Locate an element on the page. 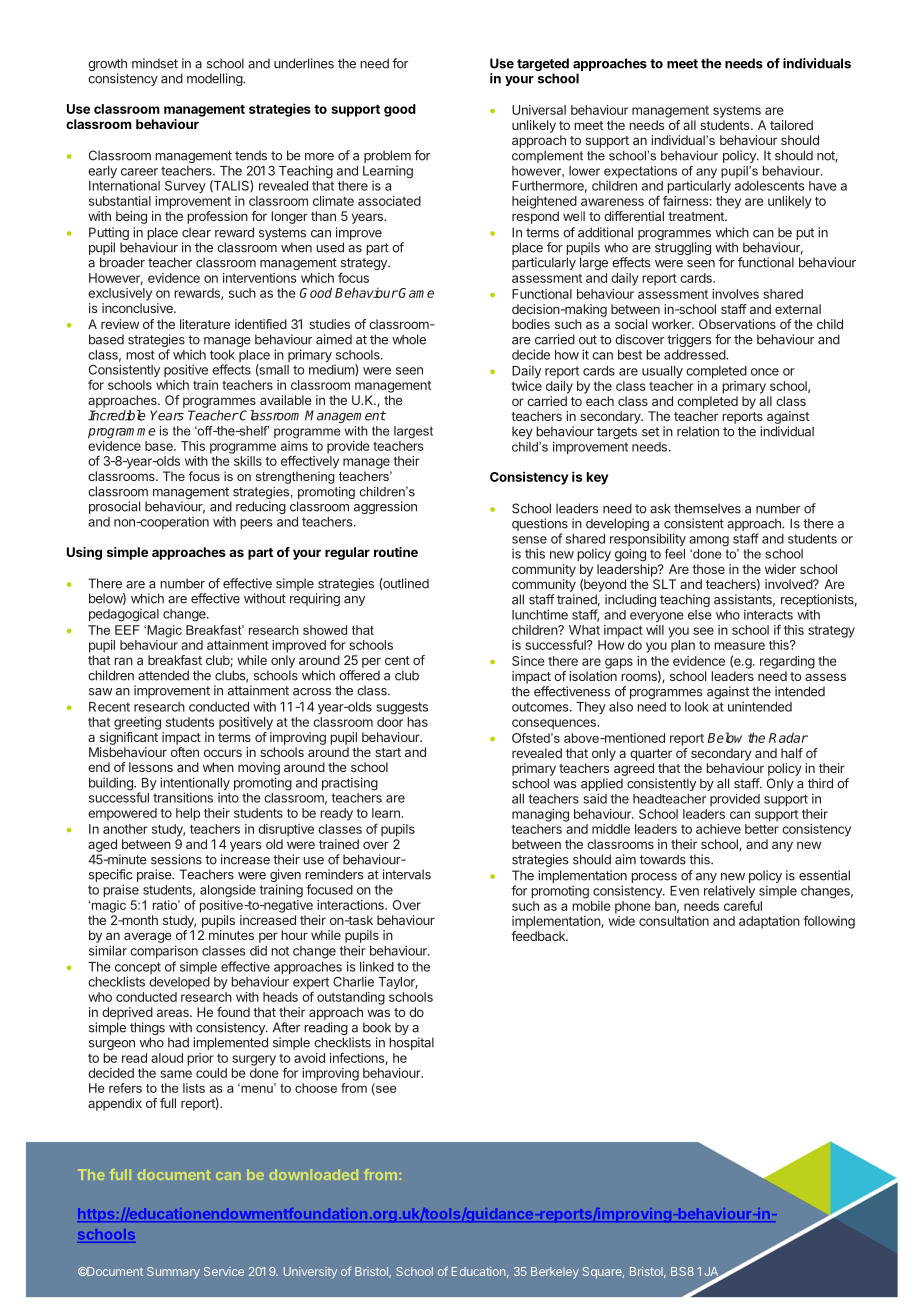 This page has height=1308, width=924. tailored is located at coordinates (791, 125).
